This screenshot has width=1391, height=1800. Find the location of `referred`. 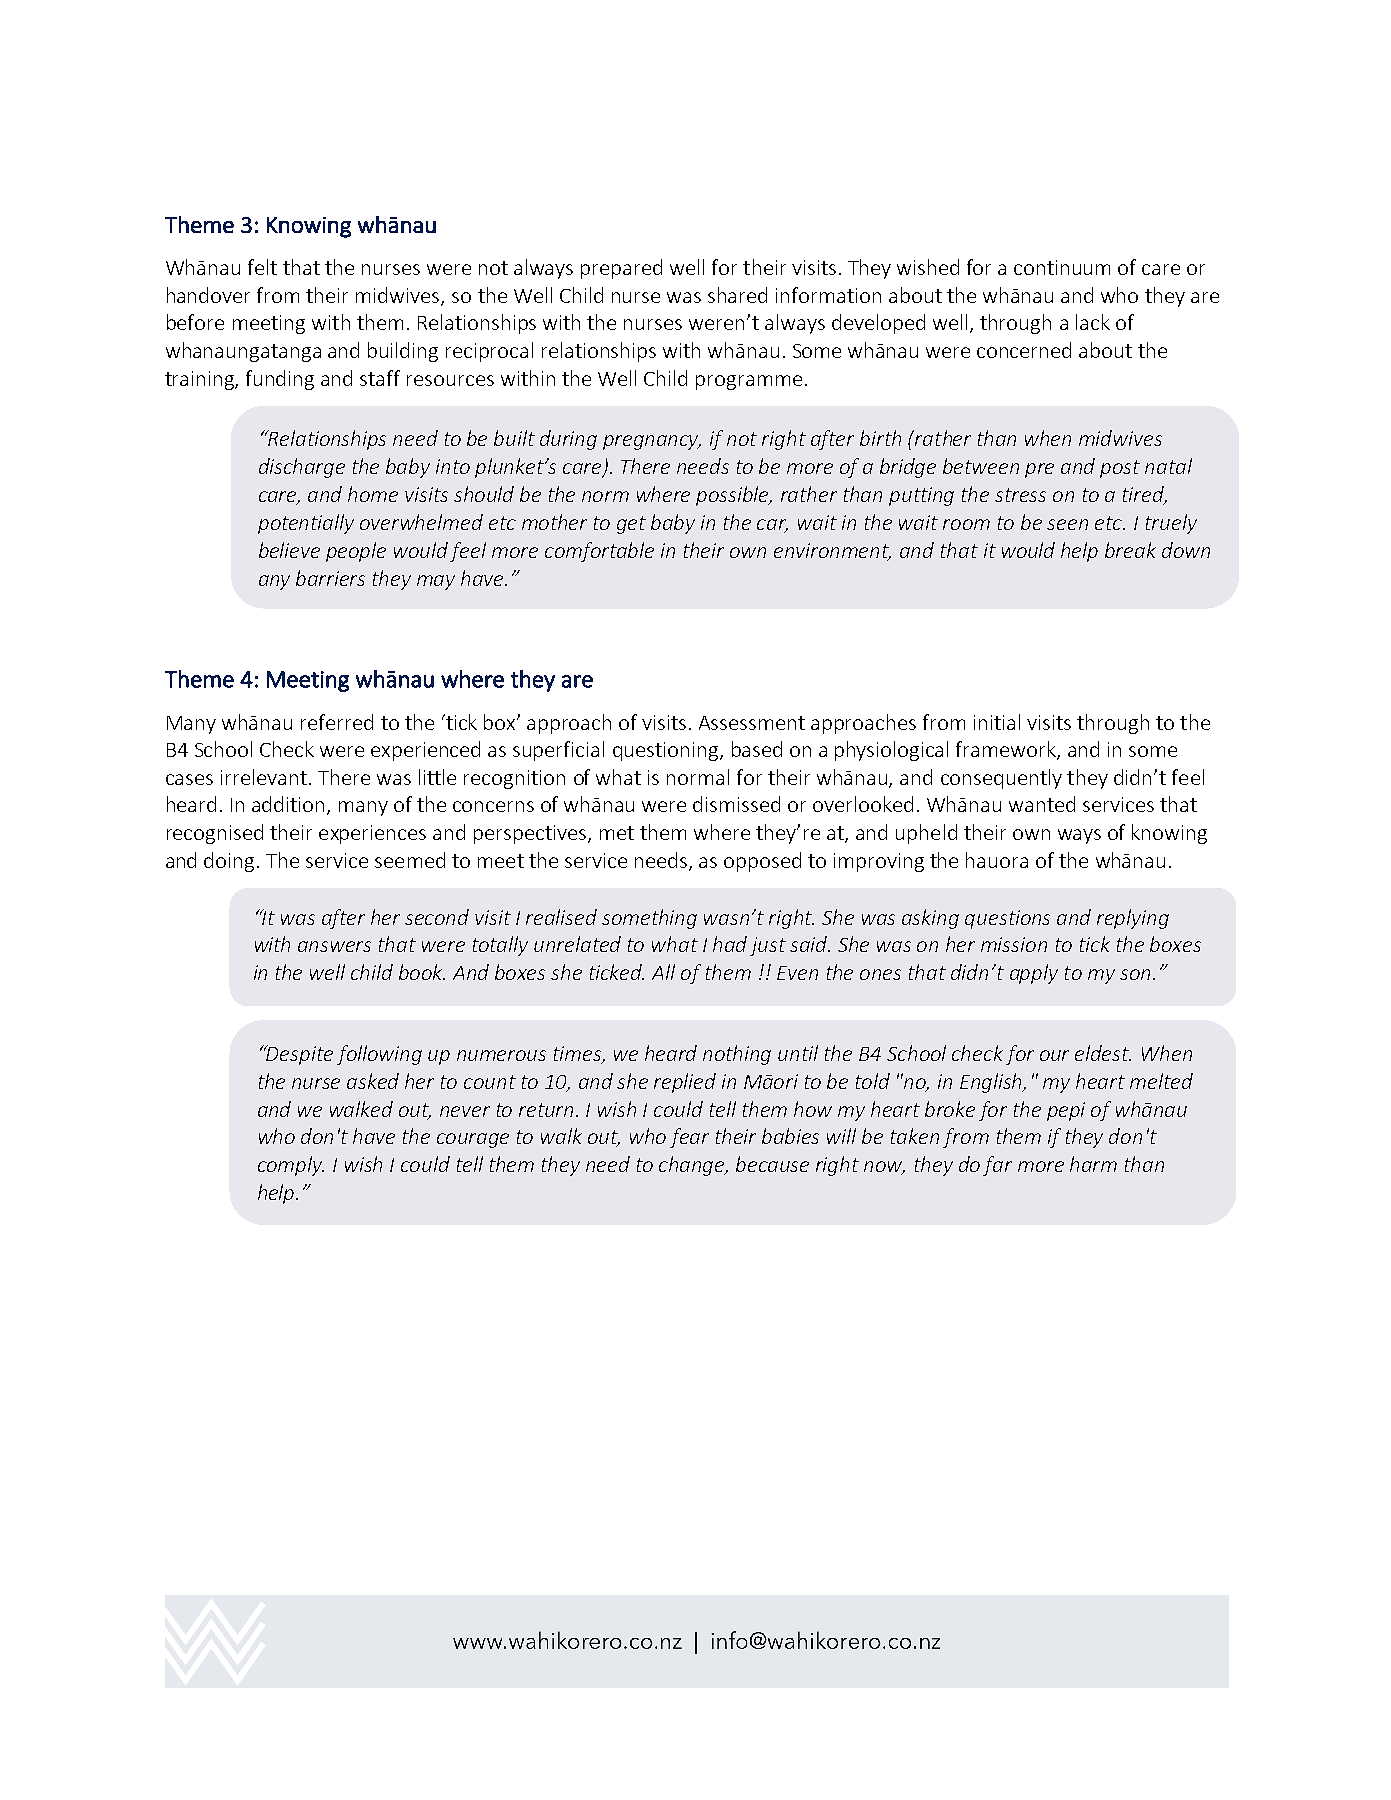

referred is located at coordinates (337, 722).
